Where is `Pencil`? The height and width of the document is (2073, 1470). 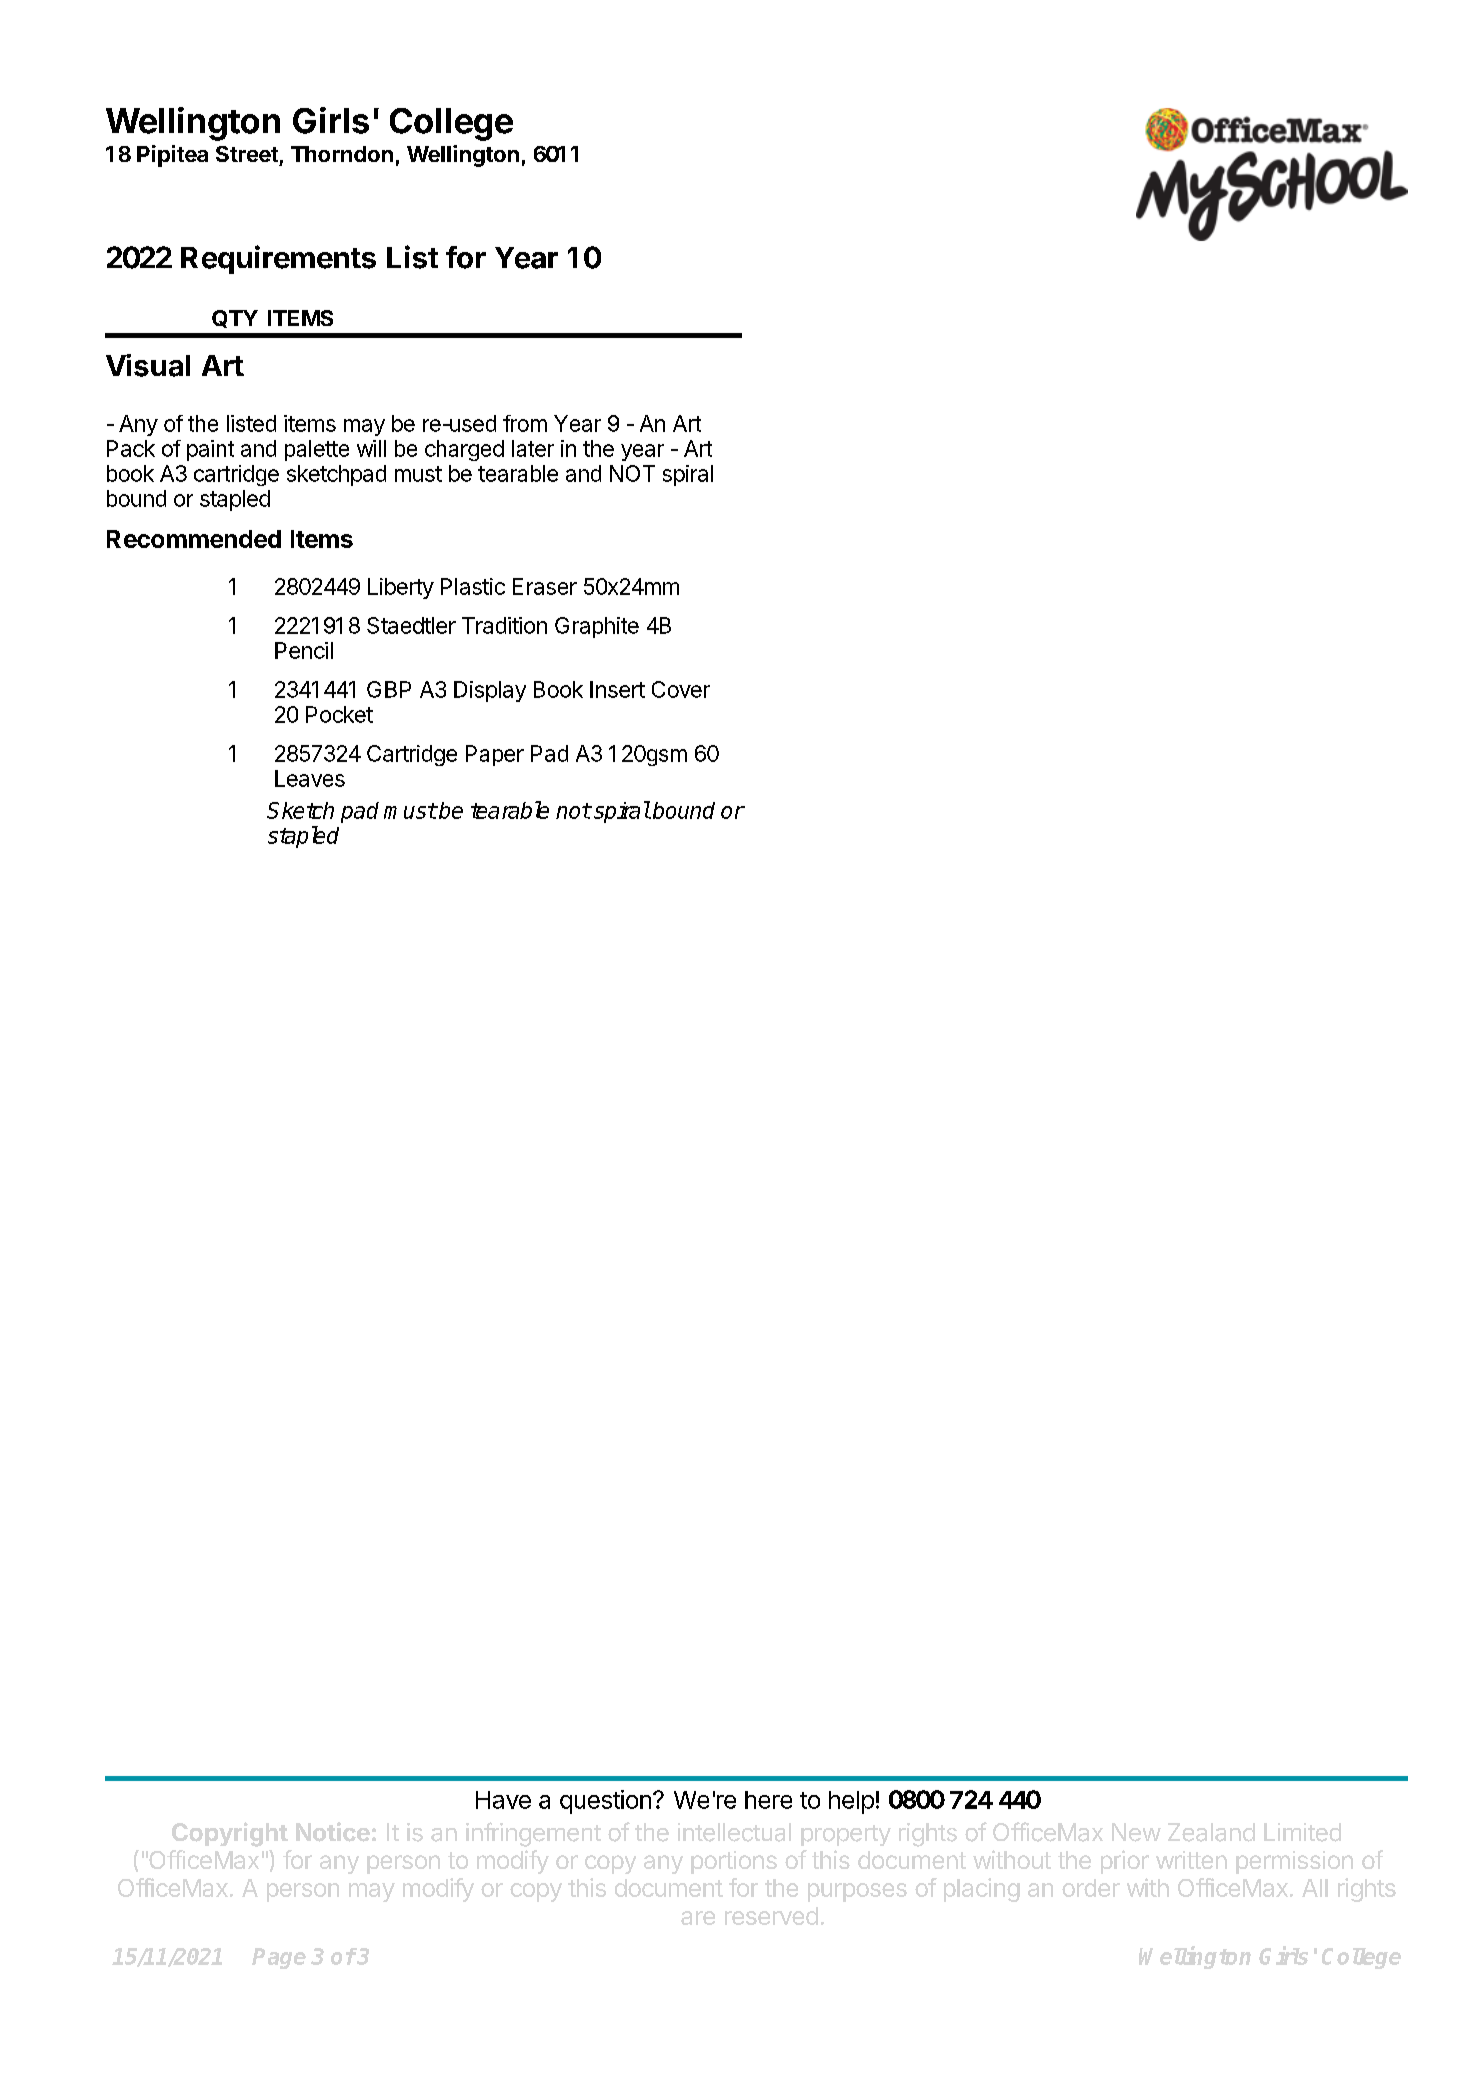 Pencil is located at coordinates (304, 650).
